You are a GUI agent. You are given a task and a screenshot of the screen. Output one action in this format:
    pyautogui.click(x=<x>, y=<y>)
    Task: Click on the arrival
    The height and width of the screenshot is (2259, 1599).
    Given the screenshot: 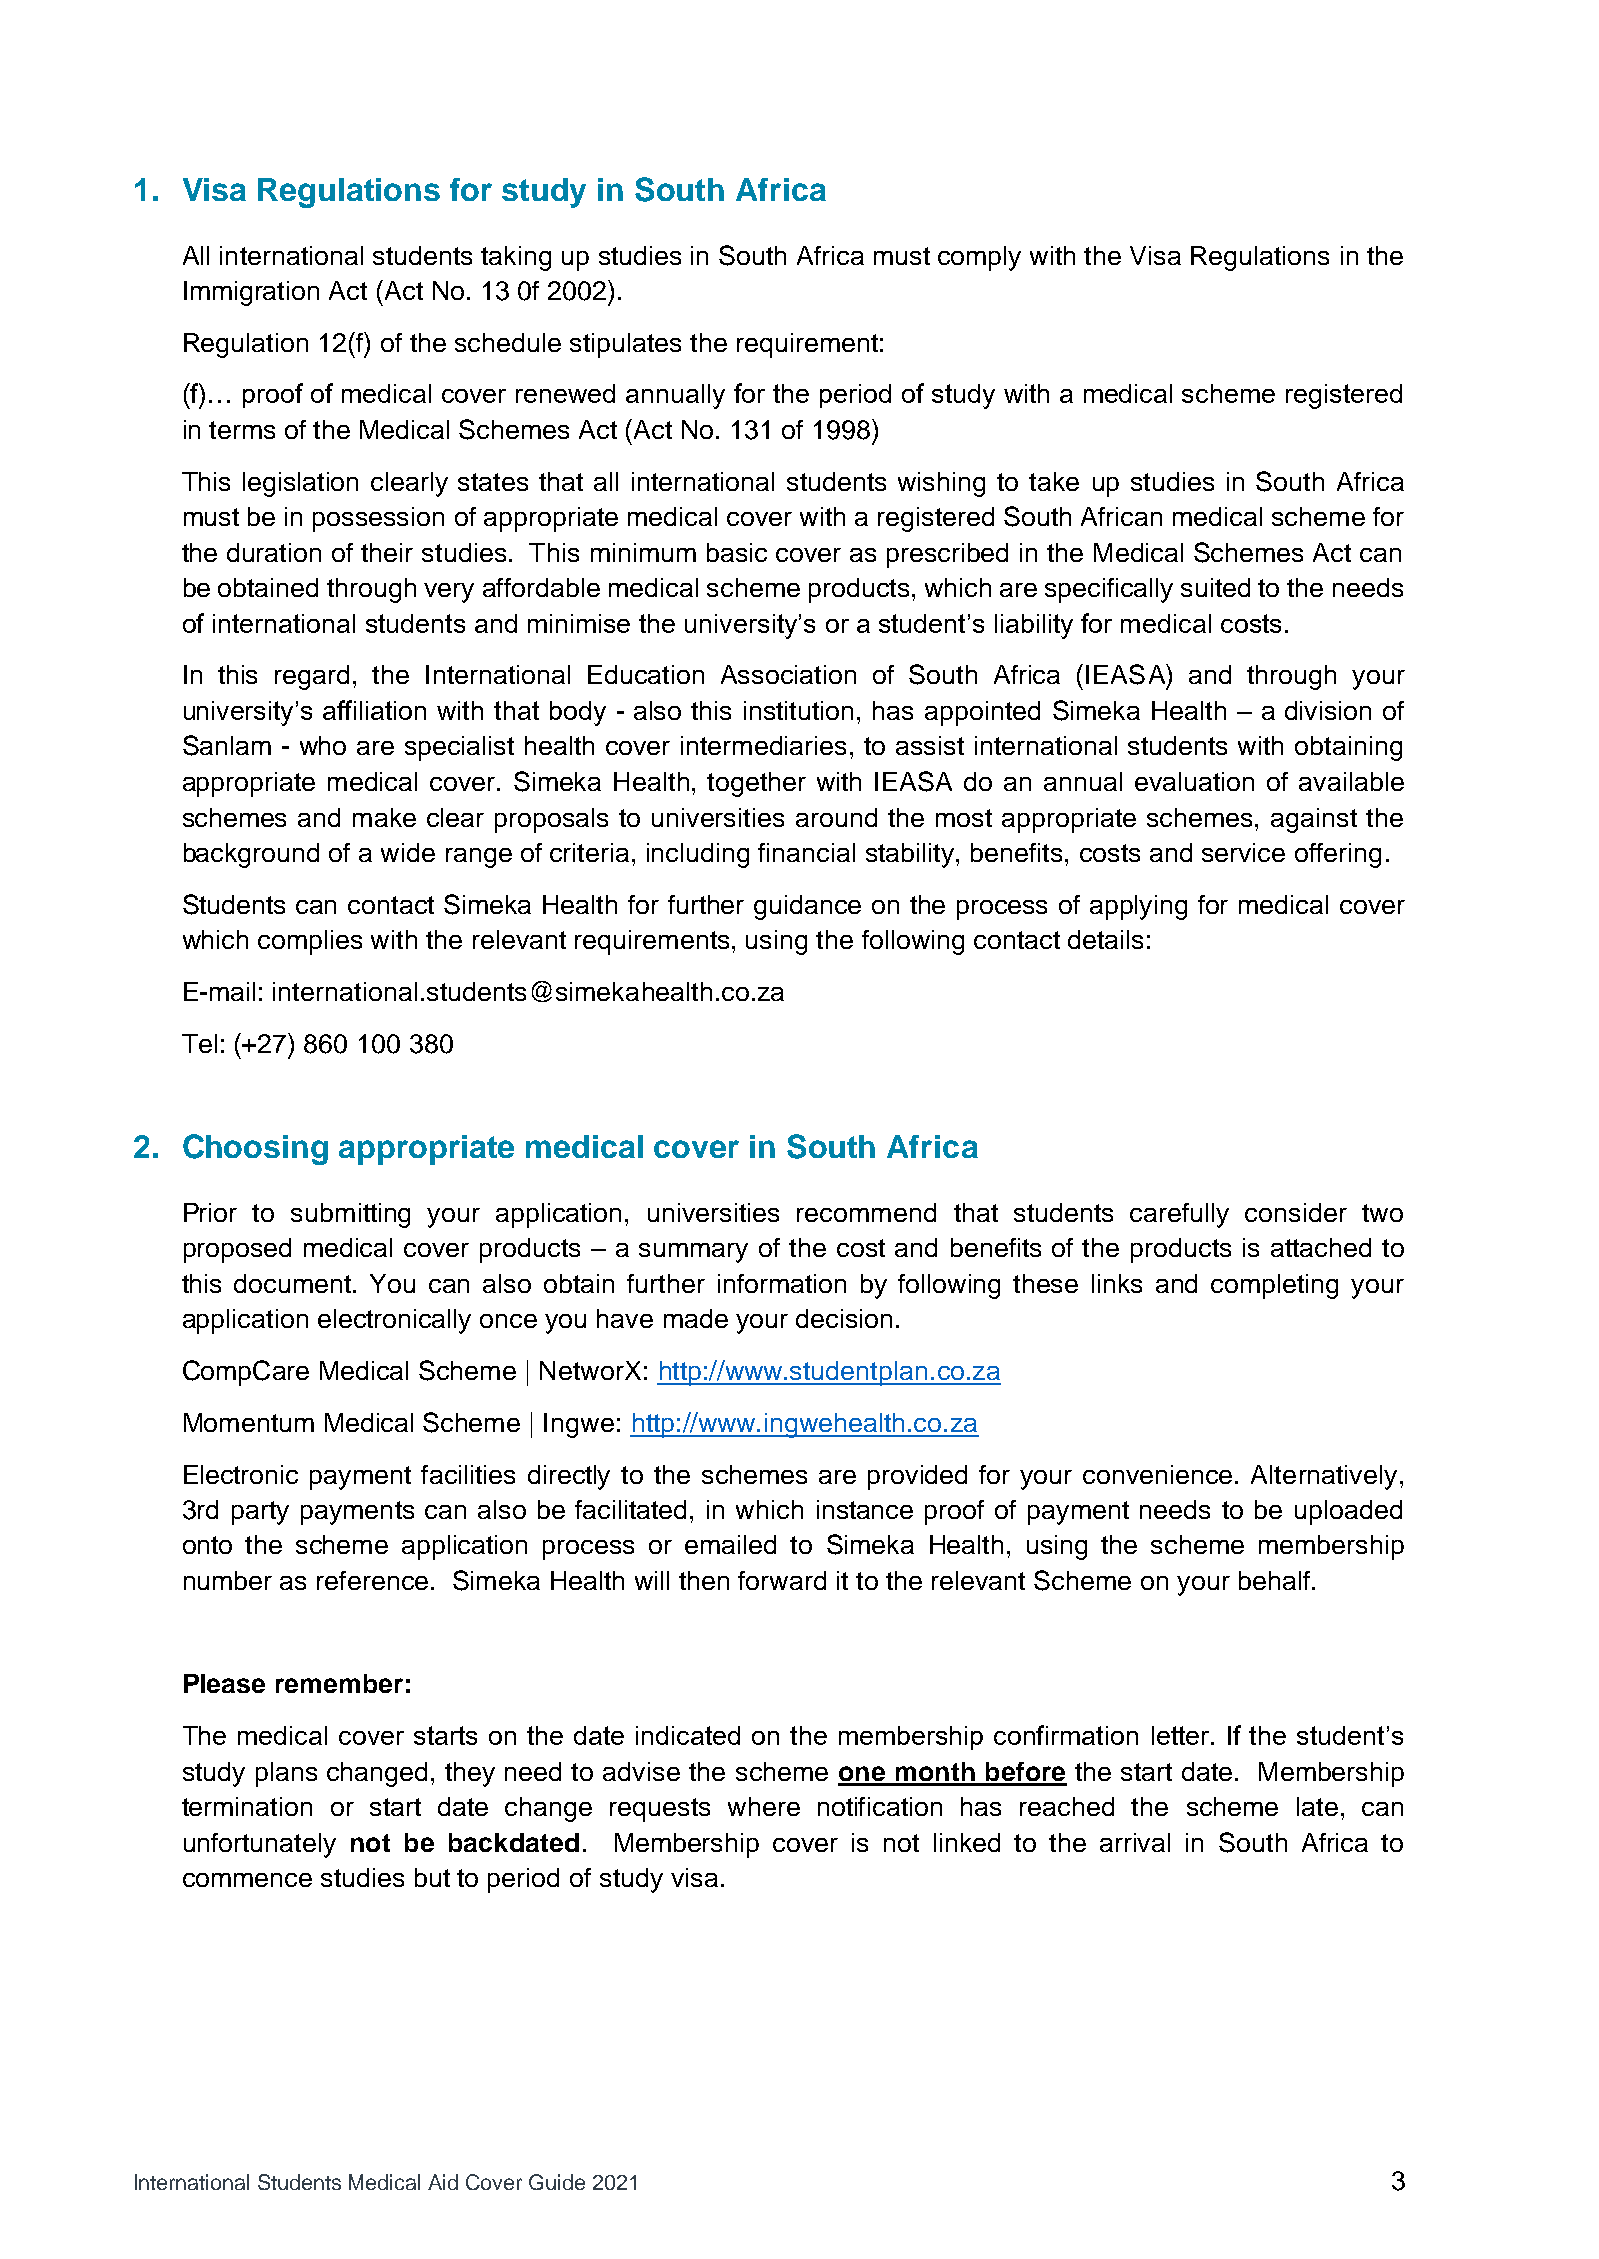 What is the action you would take?
    pyautogui.click(x=1135, y=1842)
